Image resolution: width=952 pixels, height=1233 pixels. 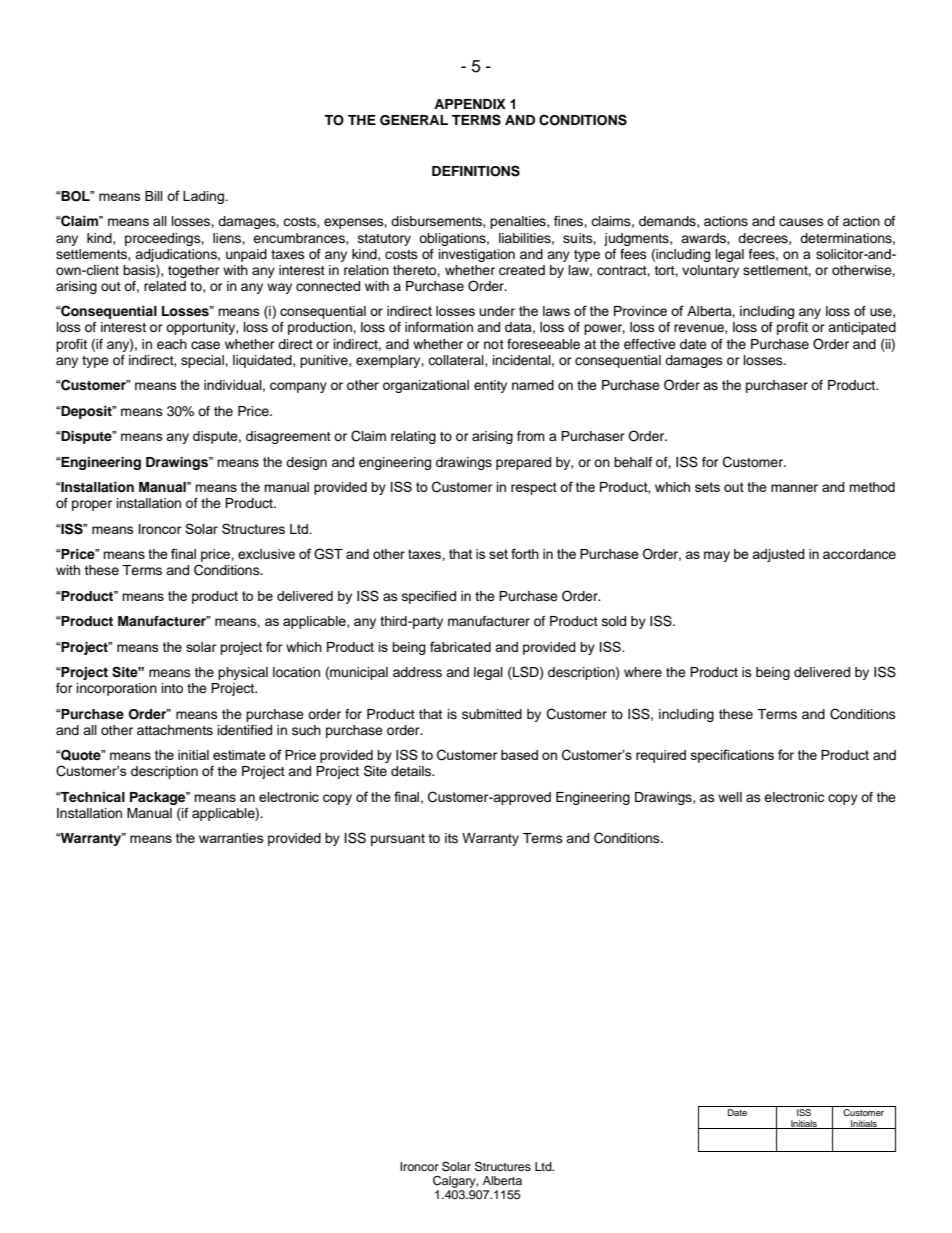 I want to click on Bill, so click(x=154, y=196).
